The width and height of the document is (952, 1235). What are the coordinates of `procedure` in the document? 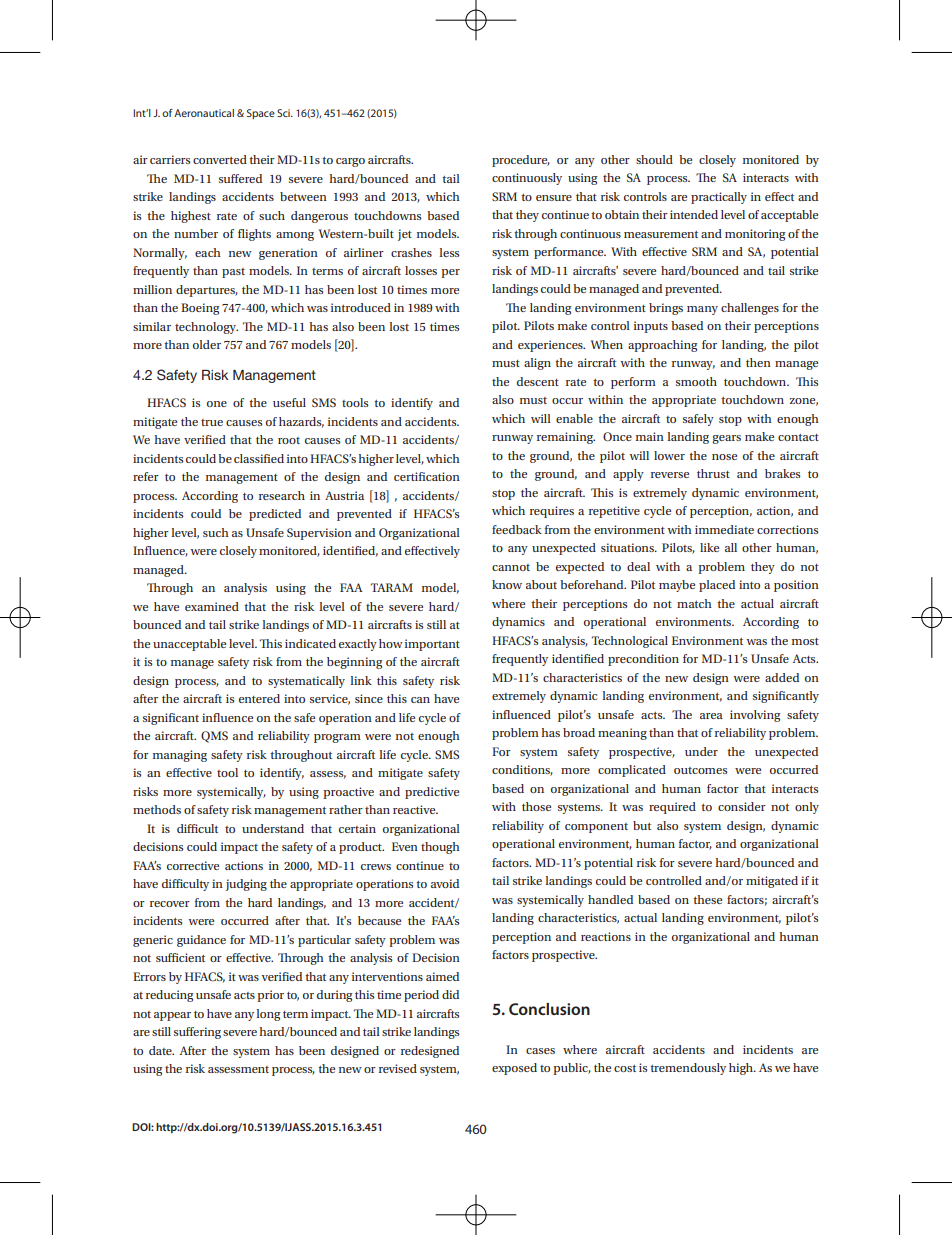 It's located at (521, 161).
